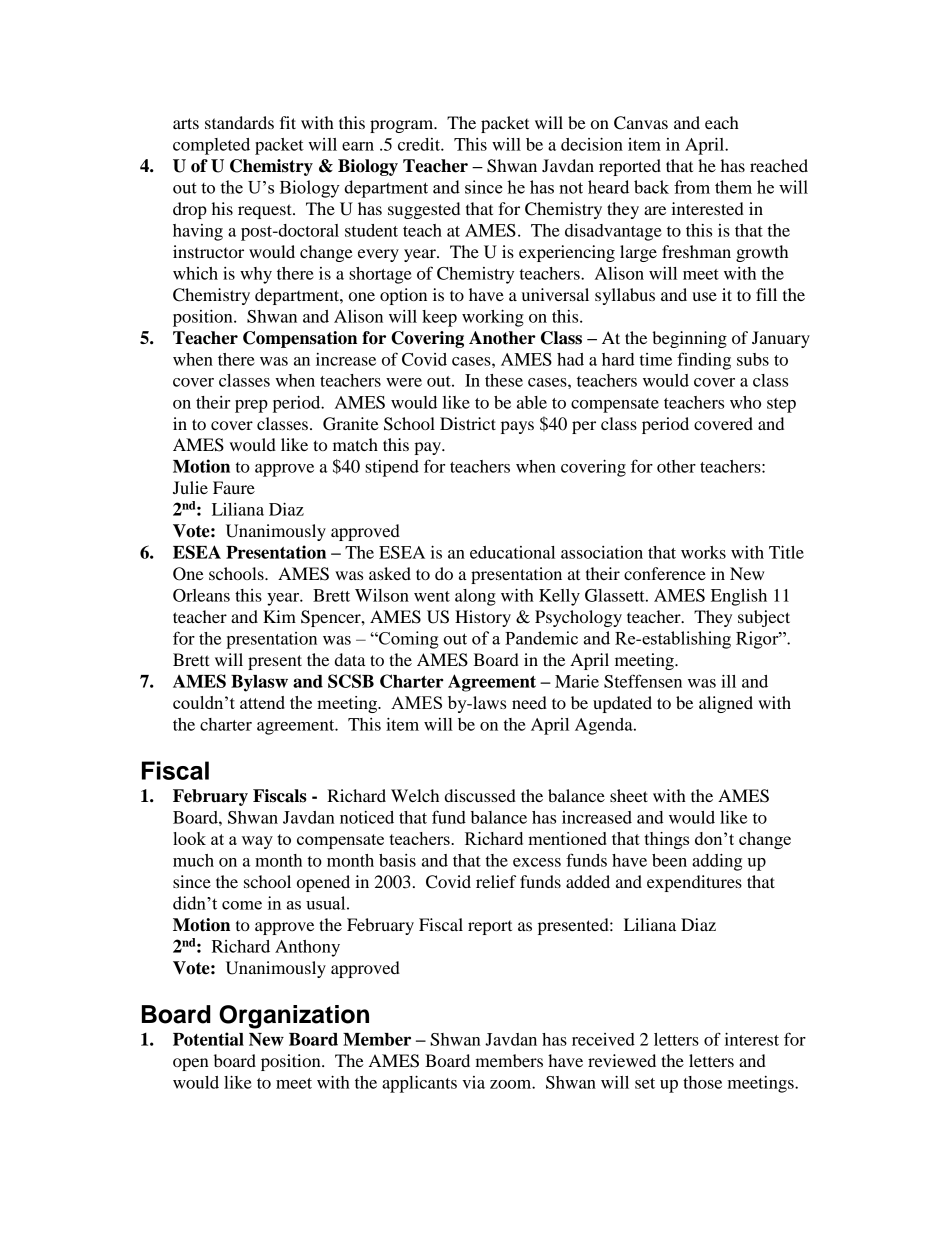 This screenshot has width=952, height=1233. Describe the element at coordinates (239, 122) in the screenshot. I see `standards` at that location.
